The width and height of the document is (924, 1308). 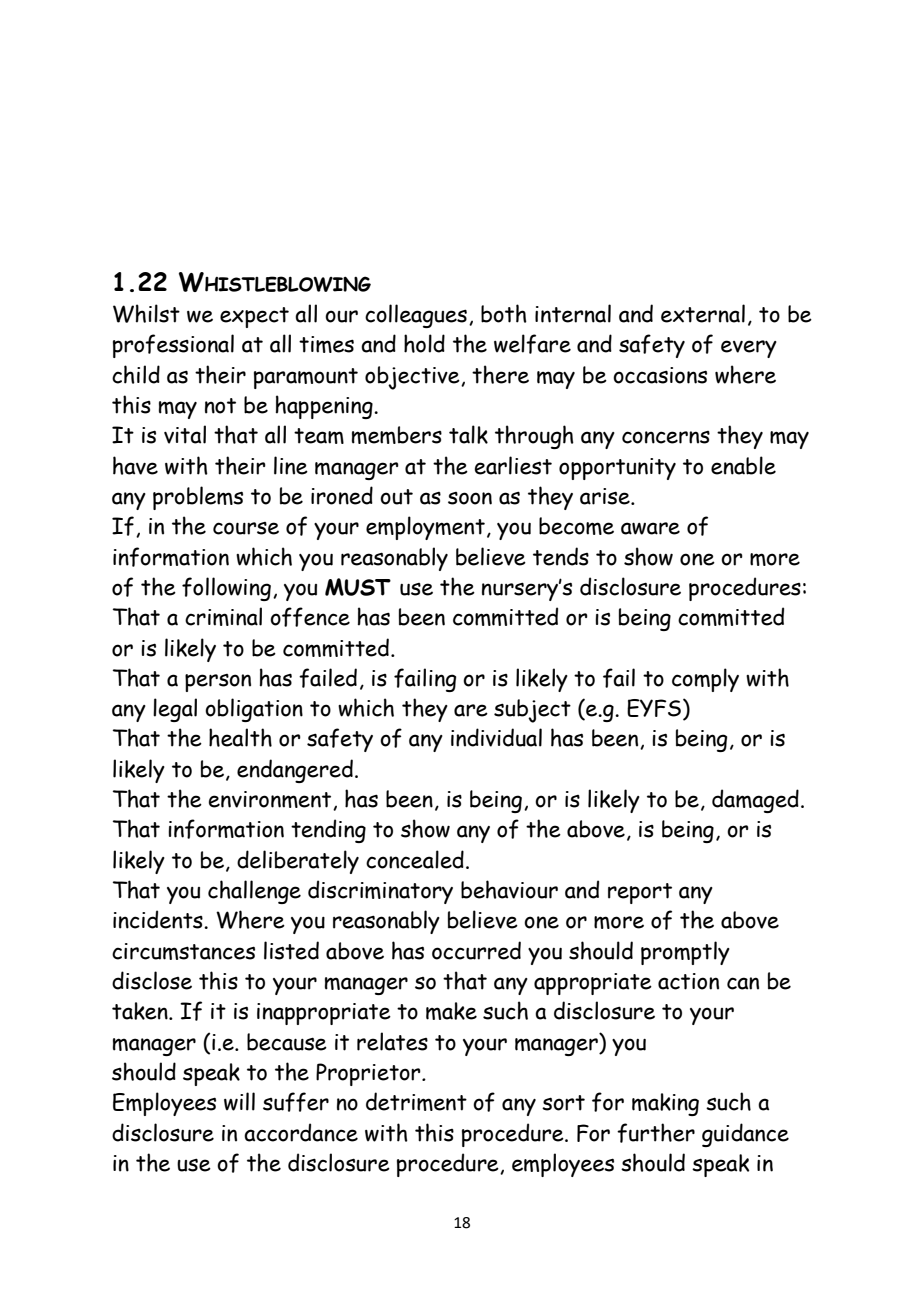 What do you see at coordinates (665, 1104) in the document?
I see `making` at bounding box center [665, 1104].
